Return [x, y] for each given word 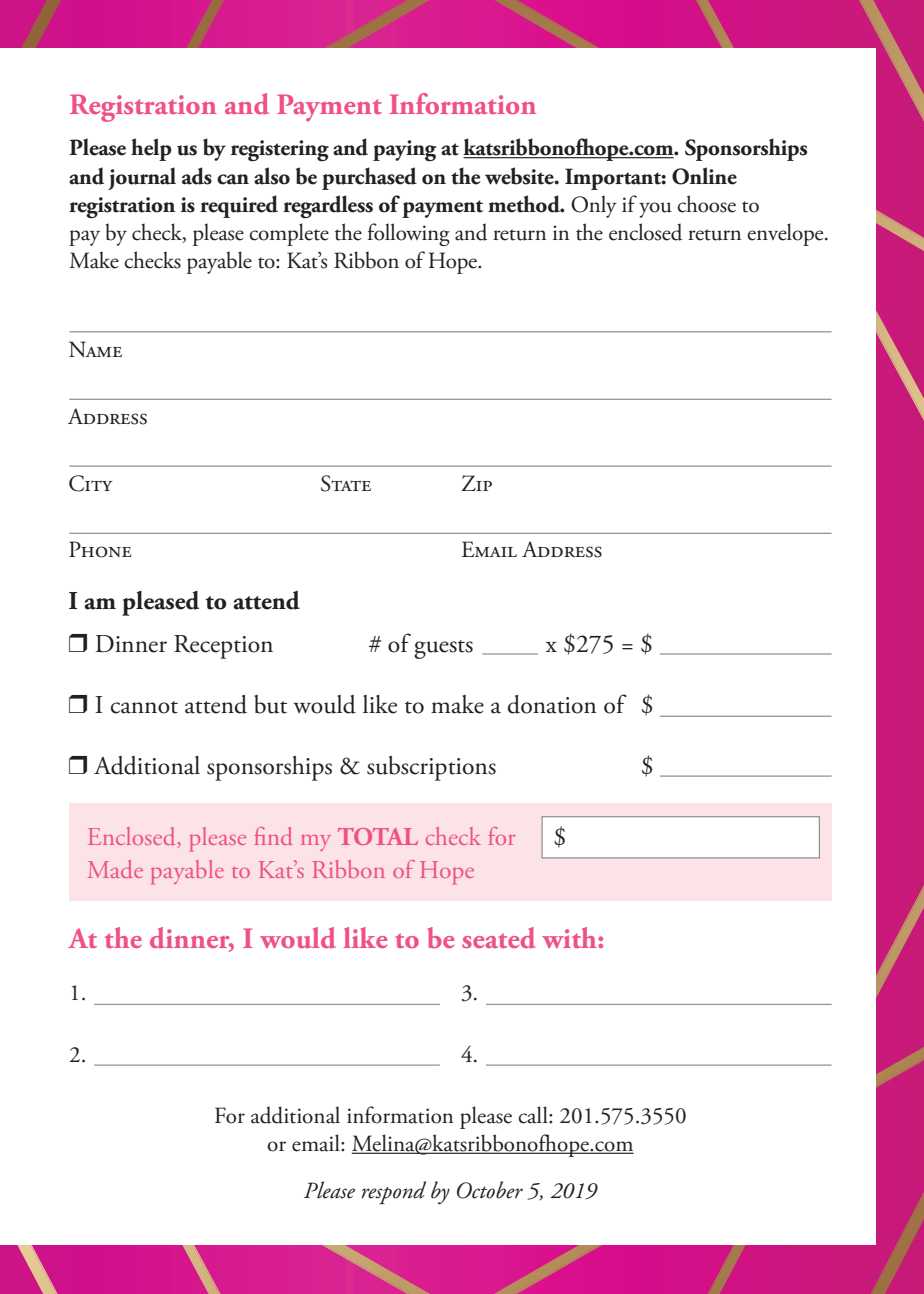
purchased [369, 178]
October [490, 1190]
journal [142, 178]
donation [552, 704]
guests [443, 649]
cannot [144, 707]
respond [393, 1192]
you [655, 210]
